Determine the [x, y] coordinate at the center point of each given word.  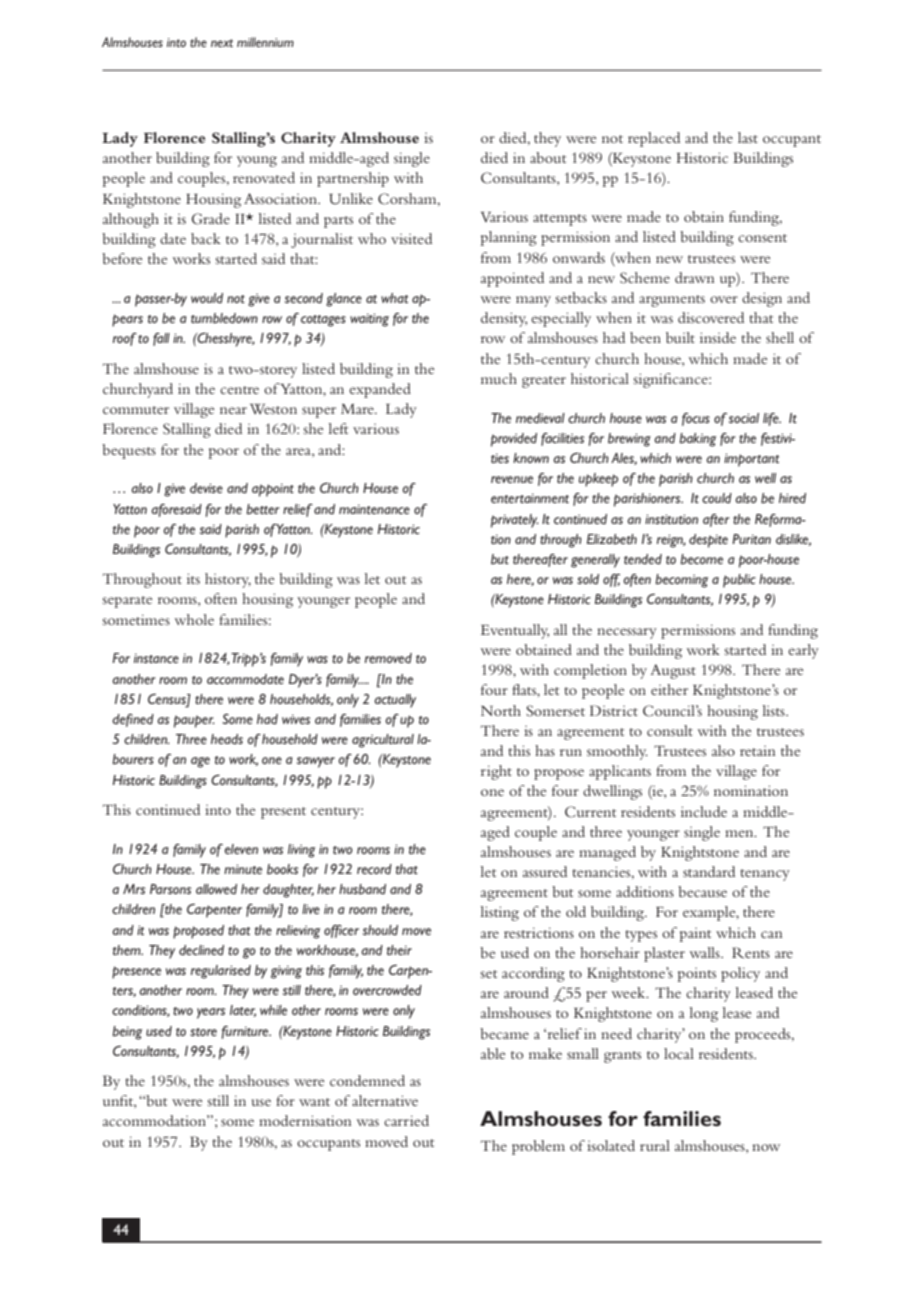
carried [406, 1120]
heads [227, 739]
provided [514, 440]
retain [758, 751]
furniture [246, 1032]
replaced [654, 139]
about [548, 157]
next [222, 43]
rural [655, 1145]
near [233, 410]
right [496, 772]
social [744, 418]
